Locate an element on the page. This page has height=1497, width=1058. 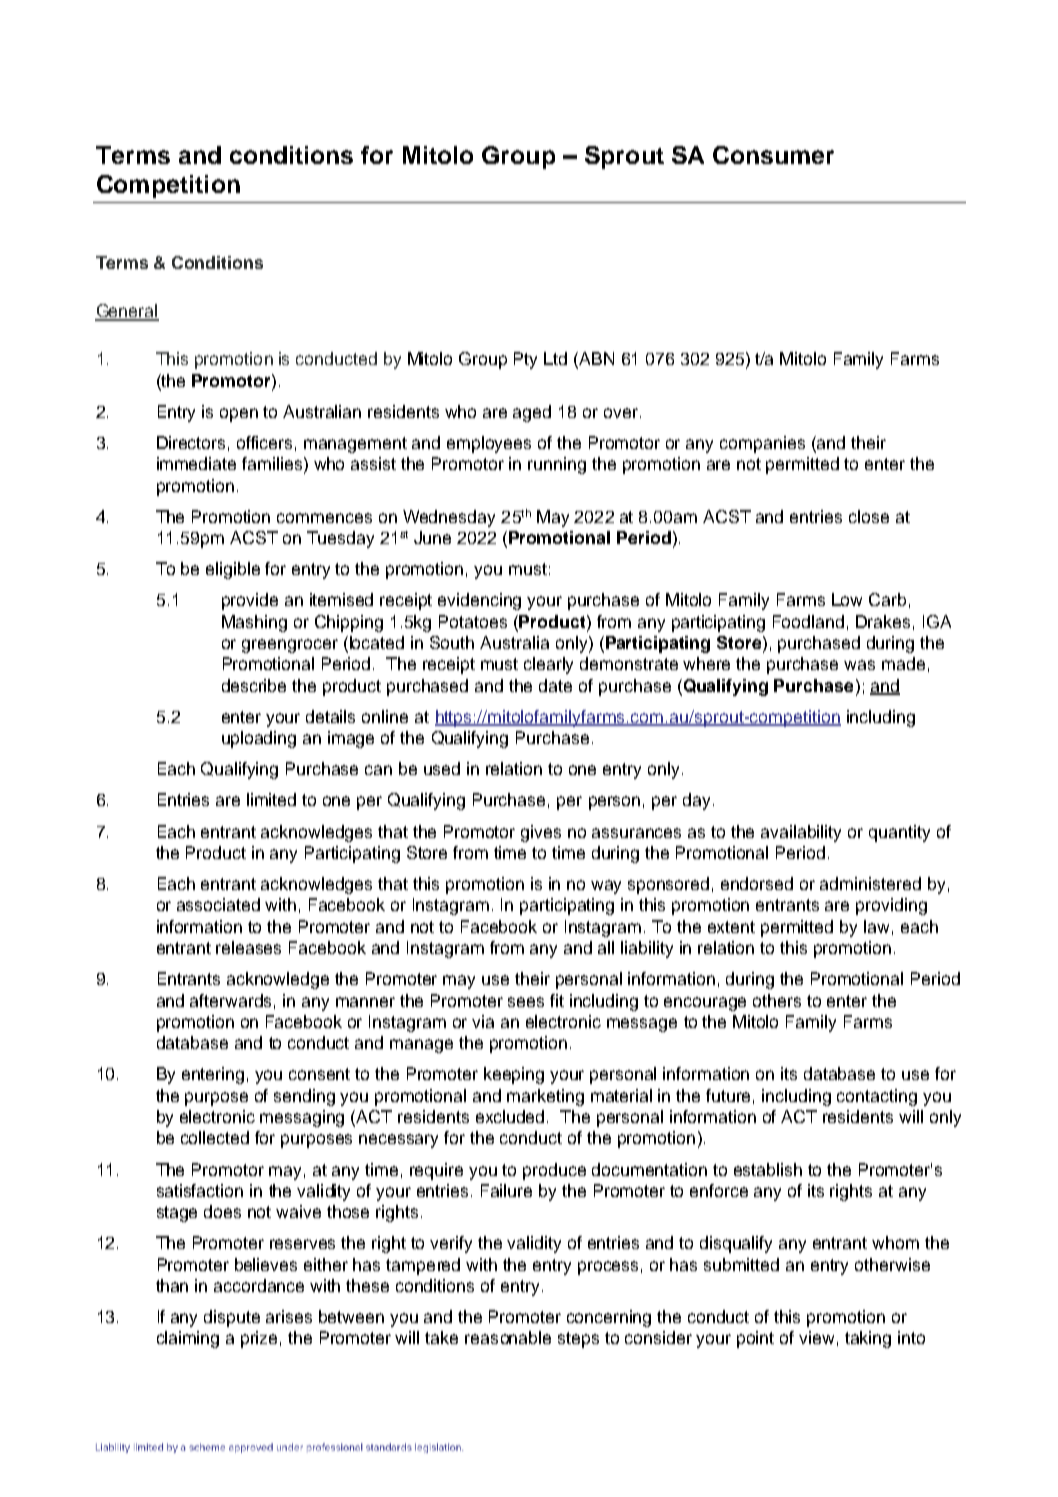
Ltd is located at coordinates (555, 358).
